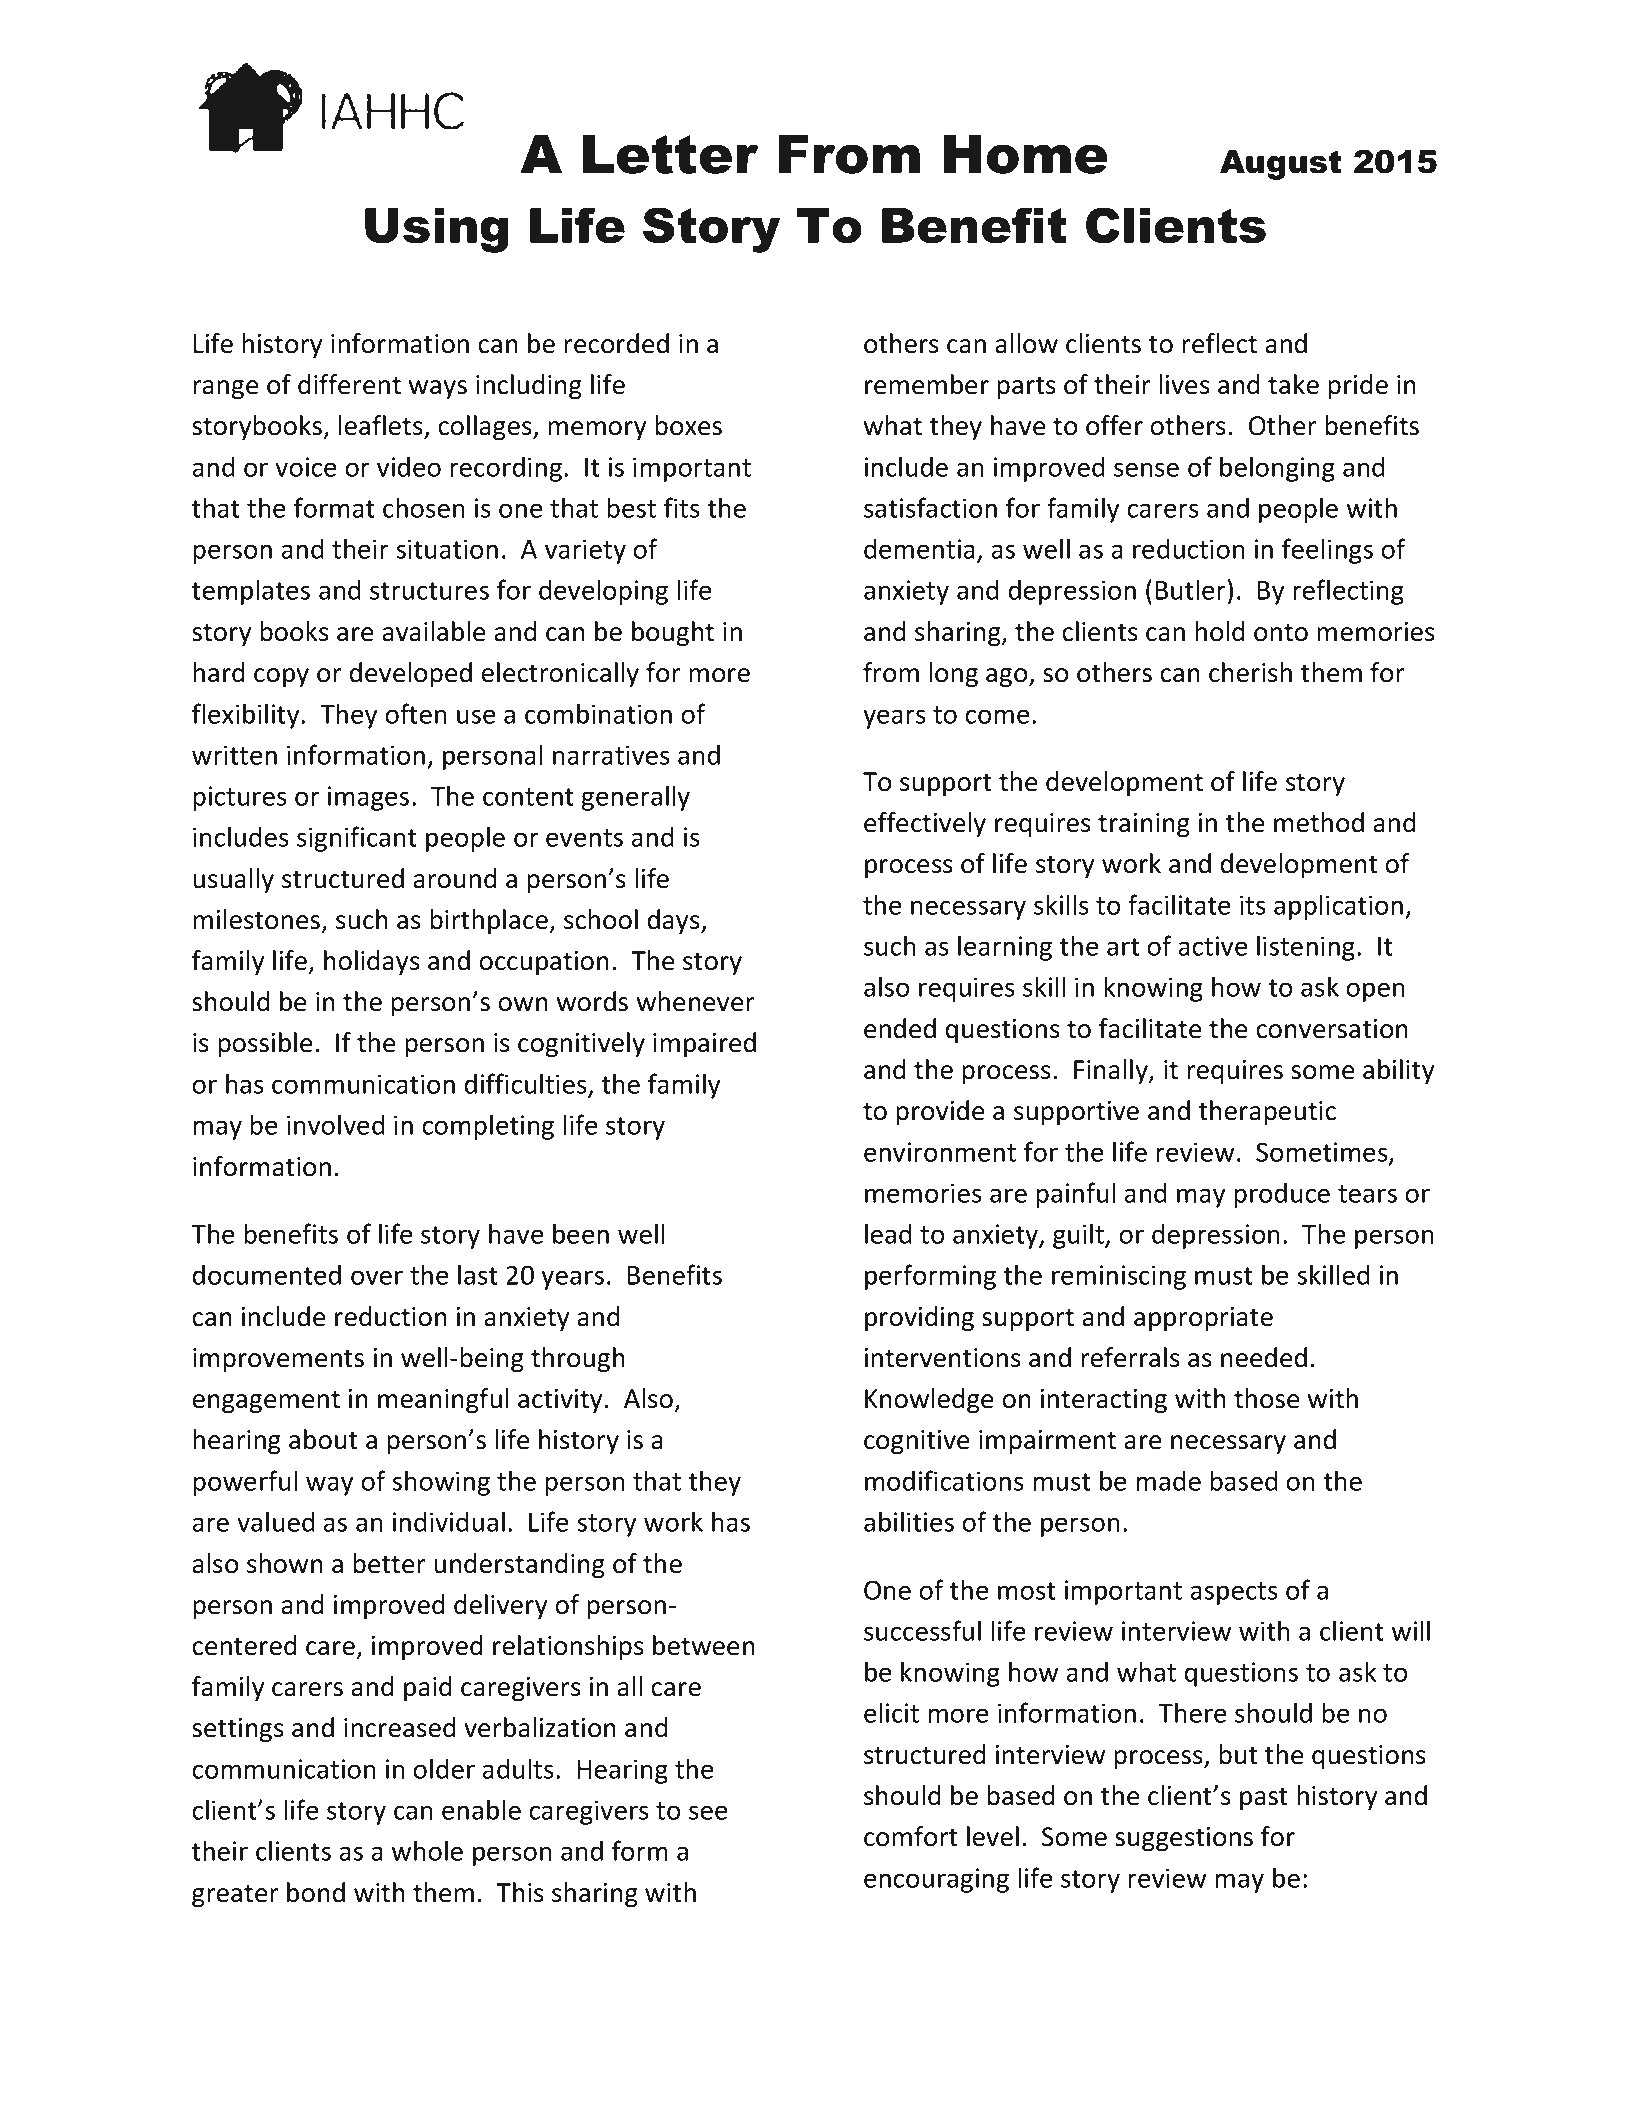 Image resolution: width=1630 pixels, height=2110 pixels. What do you see at coordinates (1327, 551) in the screenshot?
I see `feelings` at bounding box center [1327, 551].
